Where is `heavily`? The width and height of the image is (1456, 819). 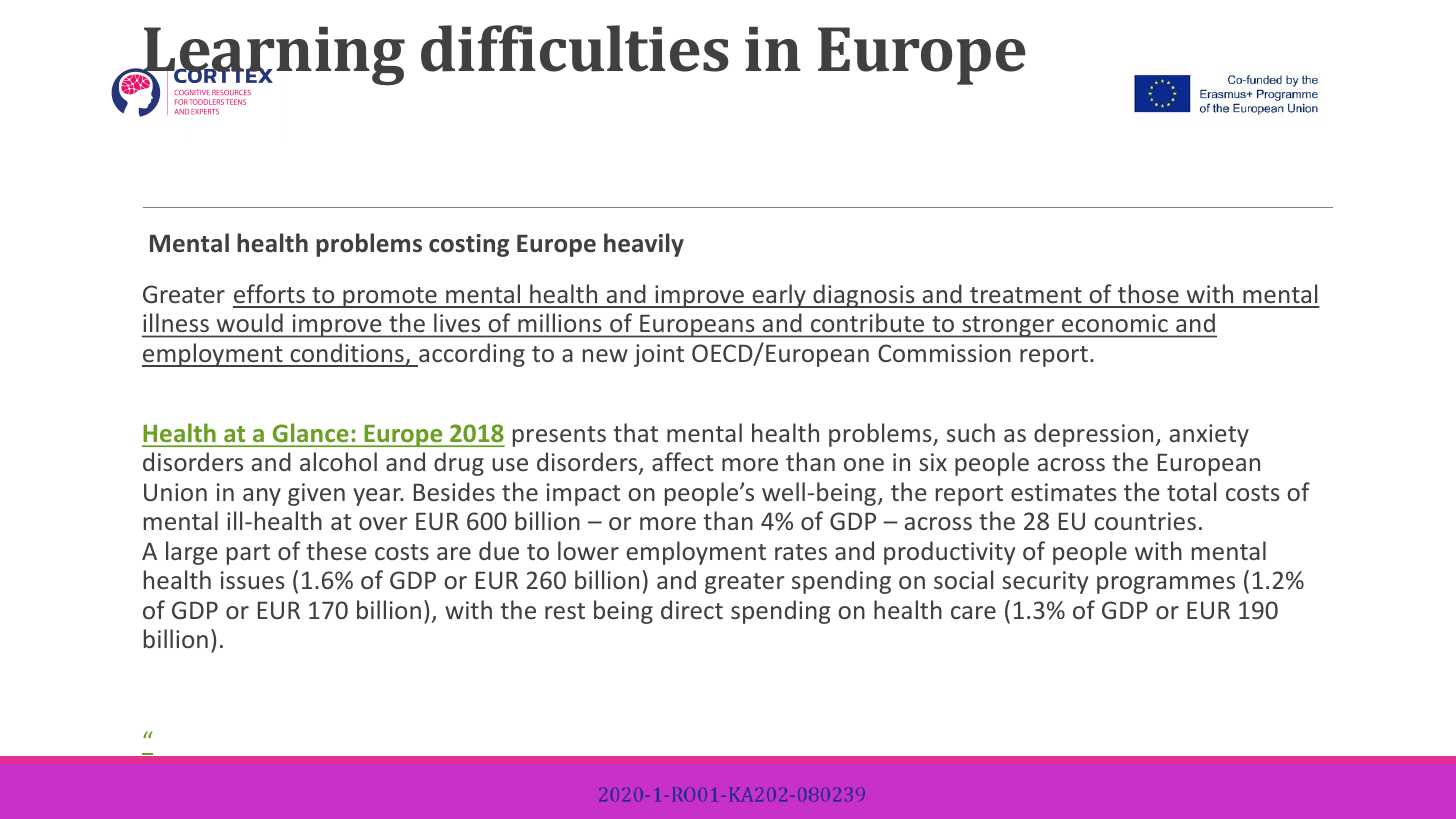
heavily is located at coordinates (644, 245).
